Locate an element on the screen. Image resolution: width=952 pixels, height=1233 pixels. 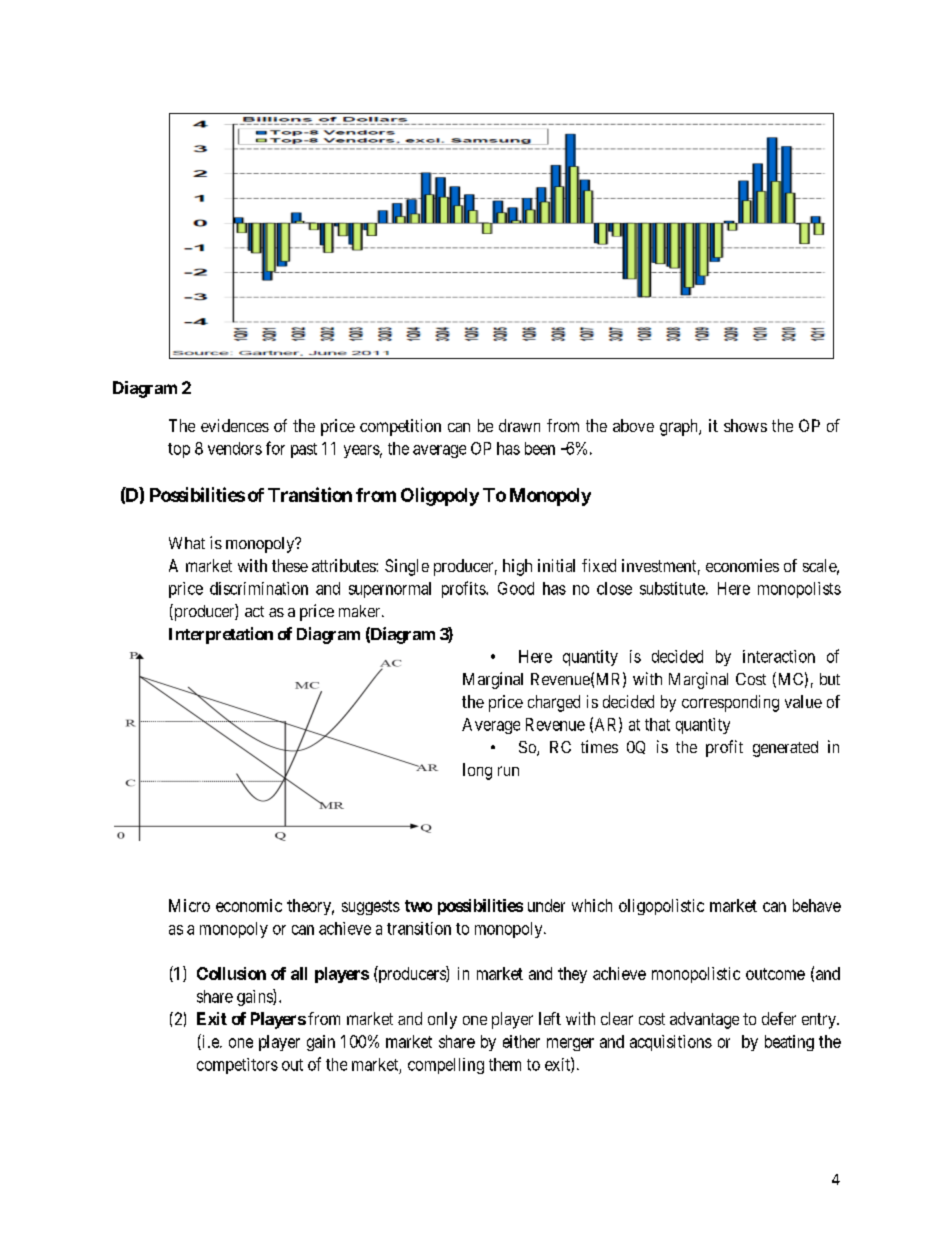
beating is located at coordinates (789, 1043).
